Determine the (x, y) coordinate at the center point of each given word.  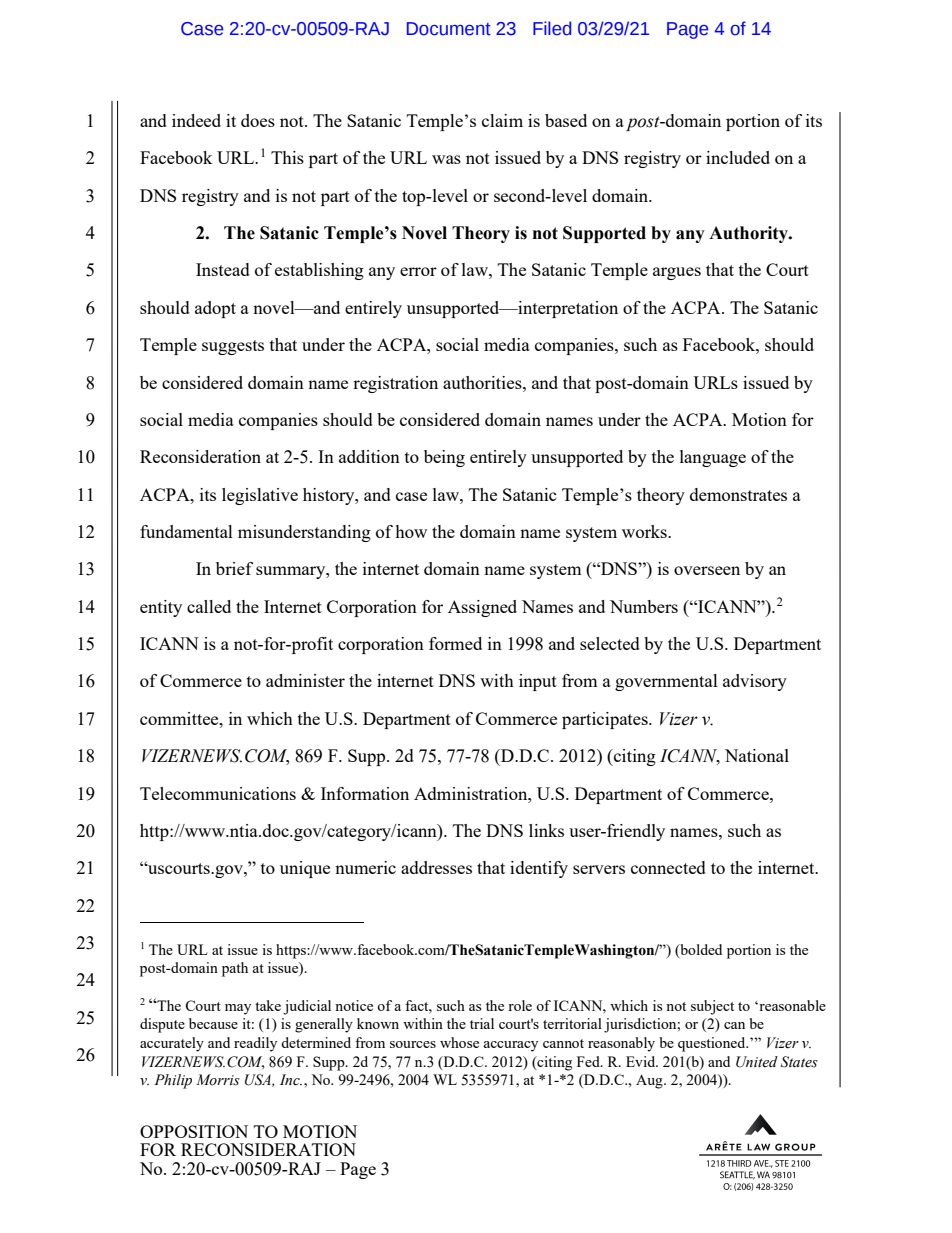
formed (455, 643)
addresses (436, 867)
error (418, 271)
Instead (223, 269)
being (444, 458)
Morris (218, 1080)
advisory (755, 682)
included (738, 157)
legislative (260, 496)
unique (305, 869)
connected (668, 867)
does (258, 120)
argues (677, 273)
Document (449, 29)
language (713, 458)
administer (305, 680)
